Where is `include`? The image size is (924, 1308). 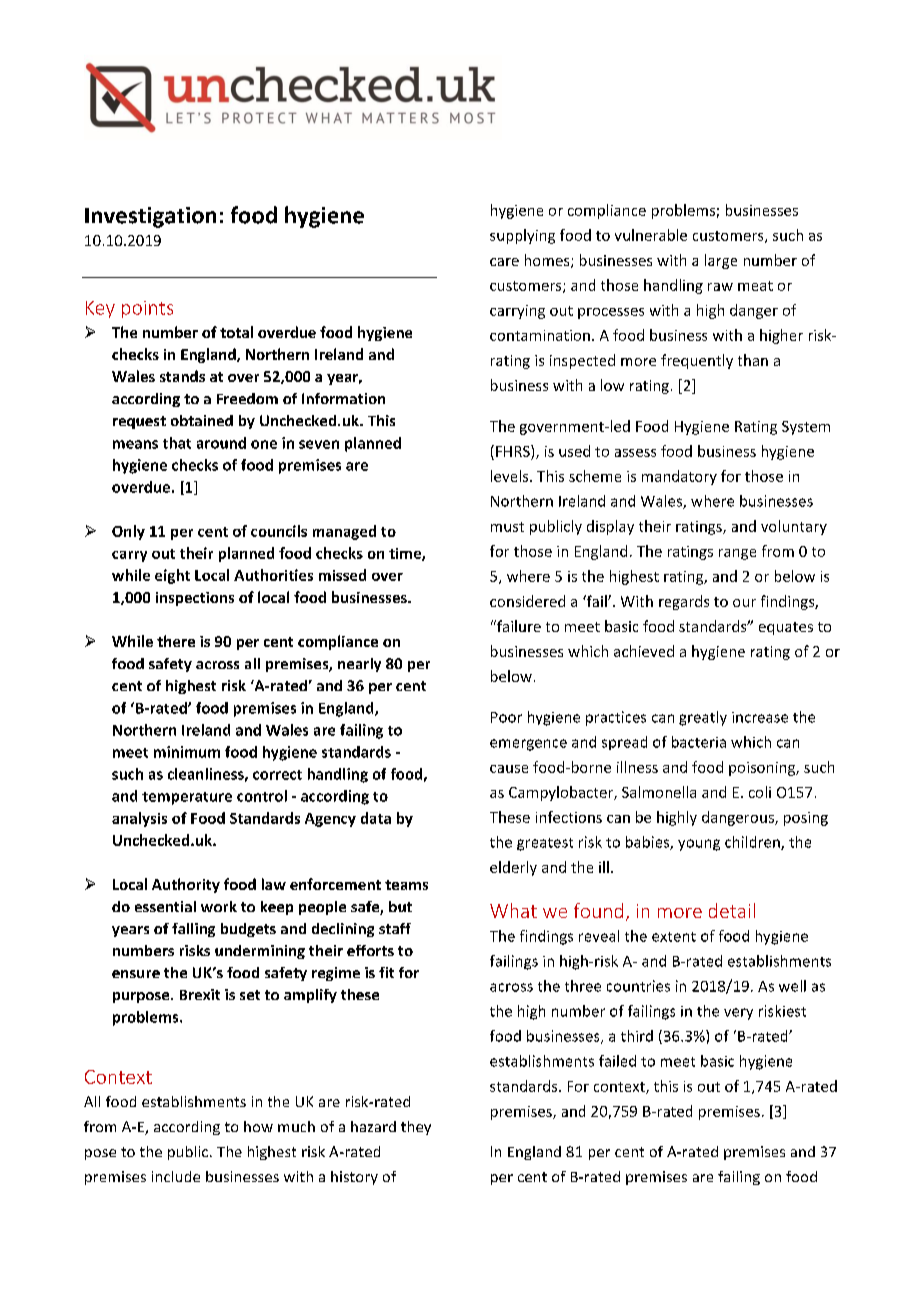 include is located at coordinates (176, 1176).
